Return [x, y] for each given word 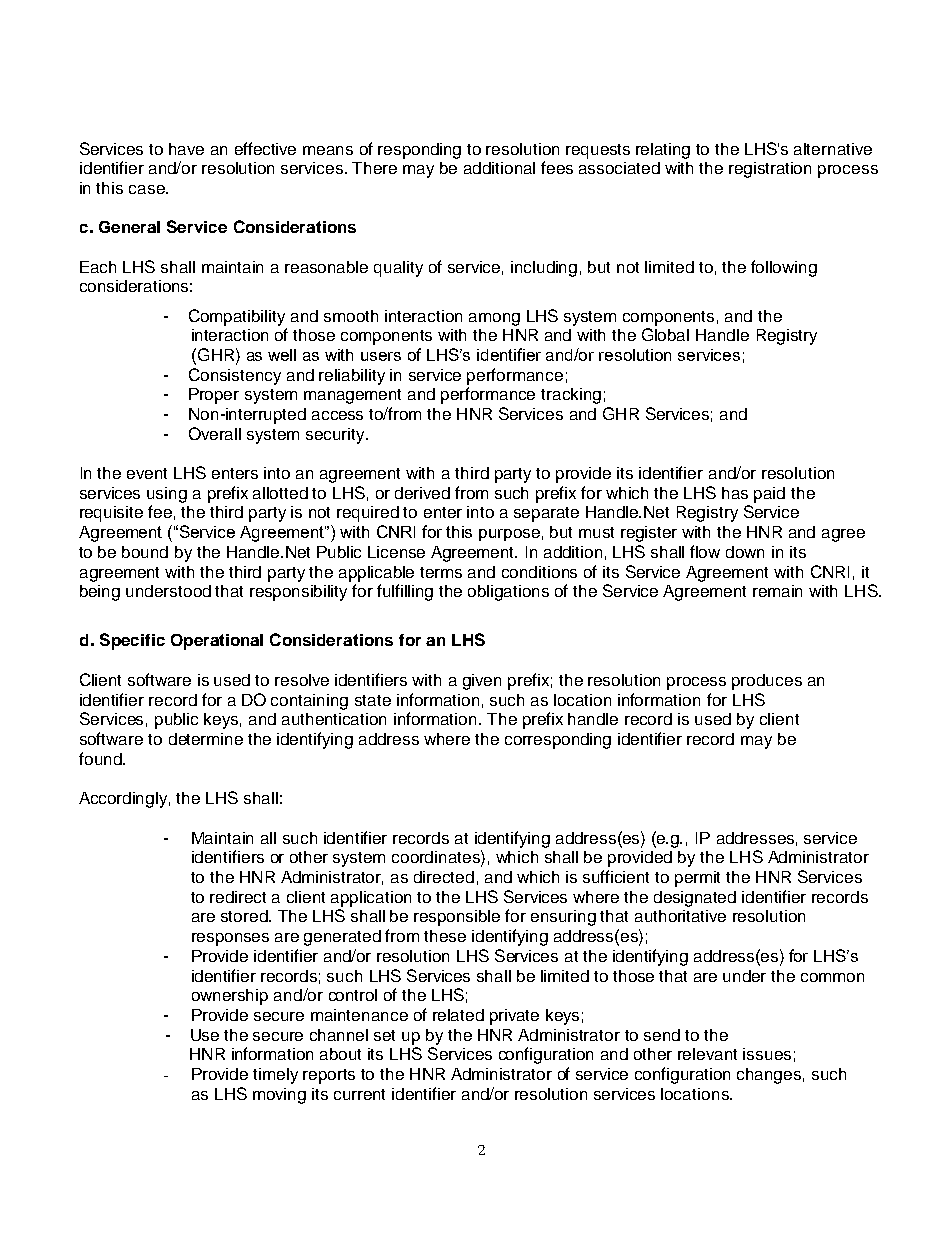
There [374, 168]
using [167, 495]
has [735, 493]
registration [770, 170]
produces [767, 682]
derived [422, 493]
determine [206, 739]
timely [275, 1076]
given [482, 682]
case [148, 189]
